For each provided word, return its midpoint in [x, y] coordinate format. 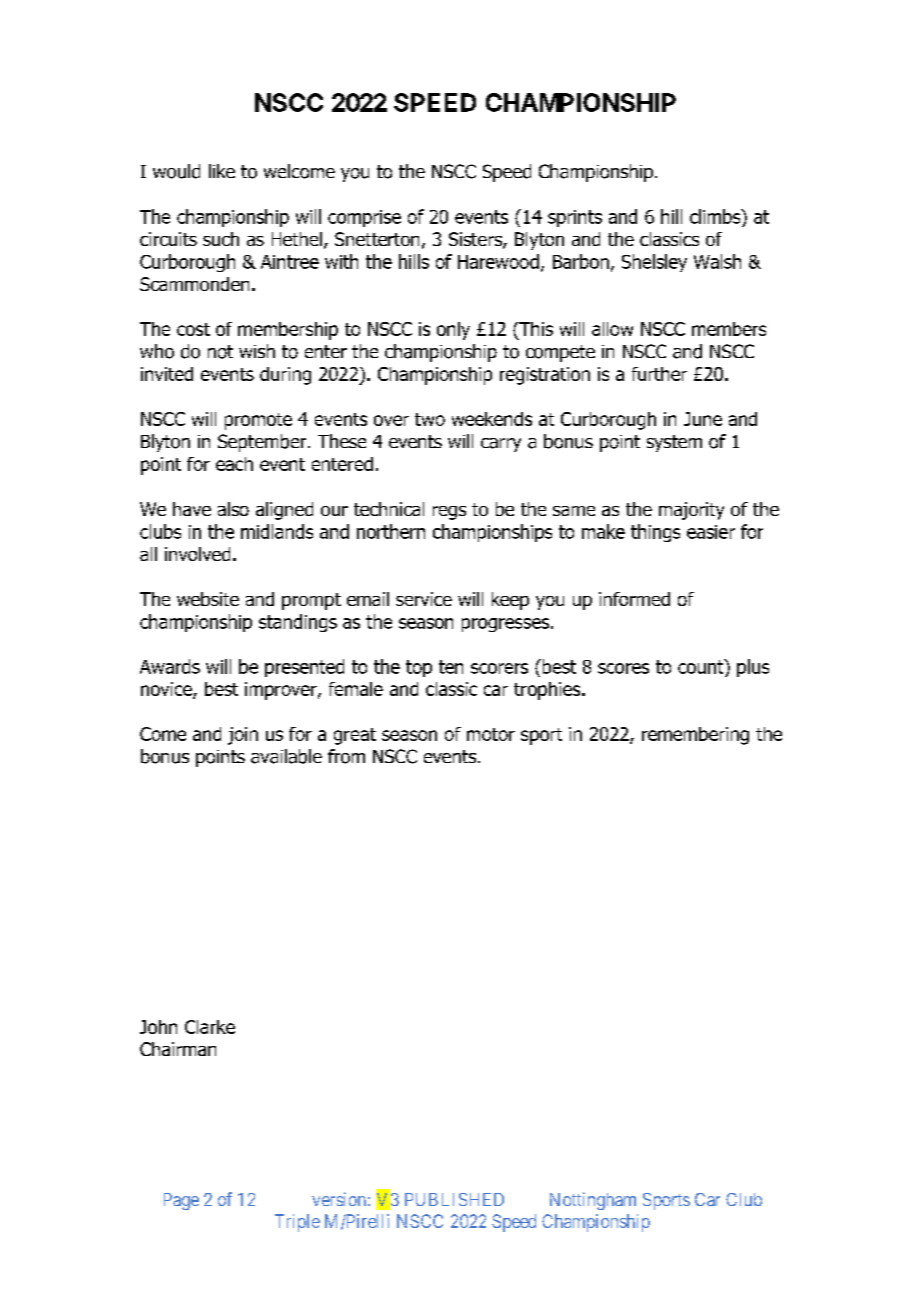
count [702, 666]
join [243, 736]
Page [181, 1201]
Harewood [498, 261]
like [222, 171]
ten [451, 667]
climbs [716, 216]
